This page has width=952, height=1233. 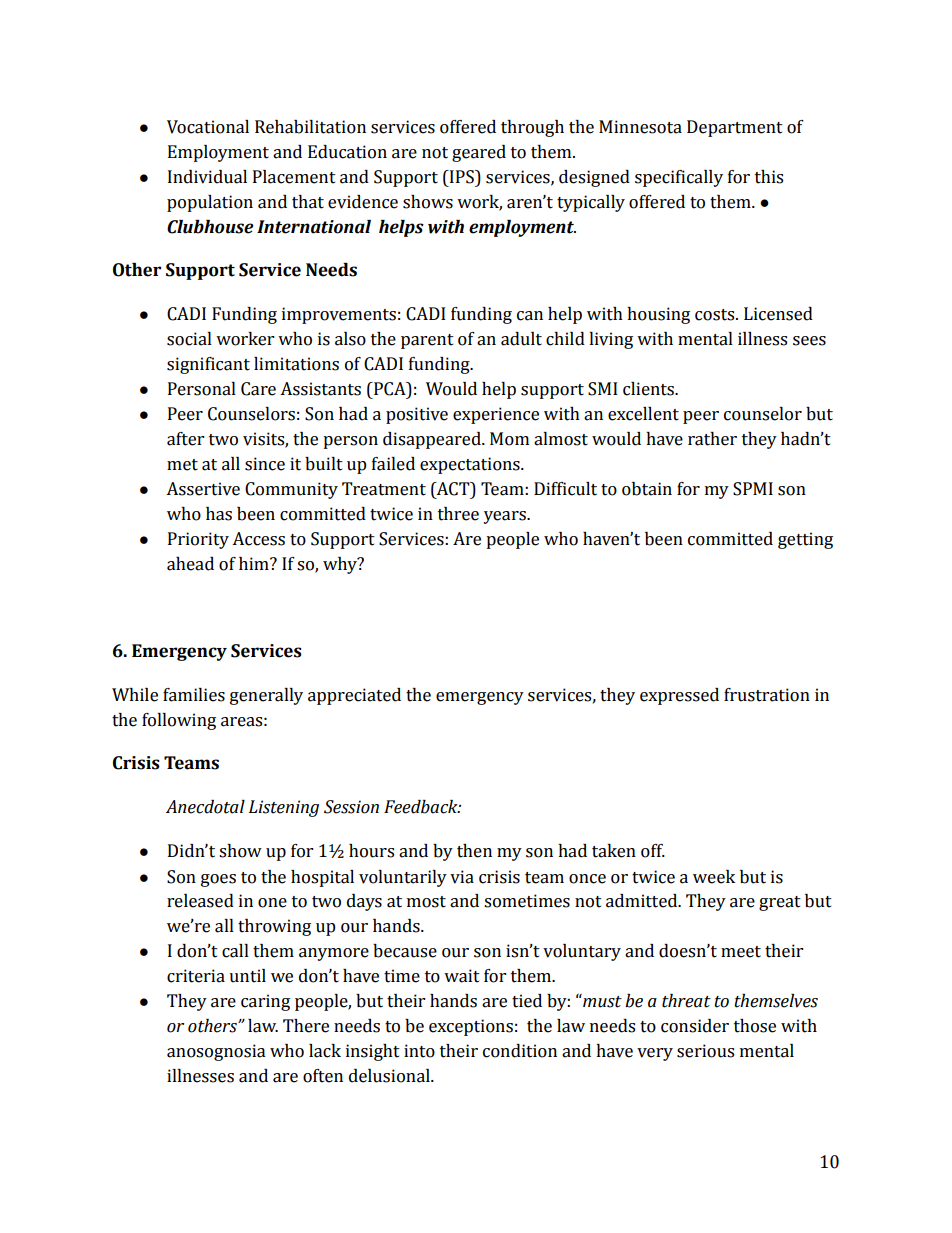 I want to click on caring, so click(x=265, y=1002).
